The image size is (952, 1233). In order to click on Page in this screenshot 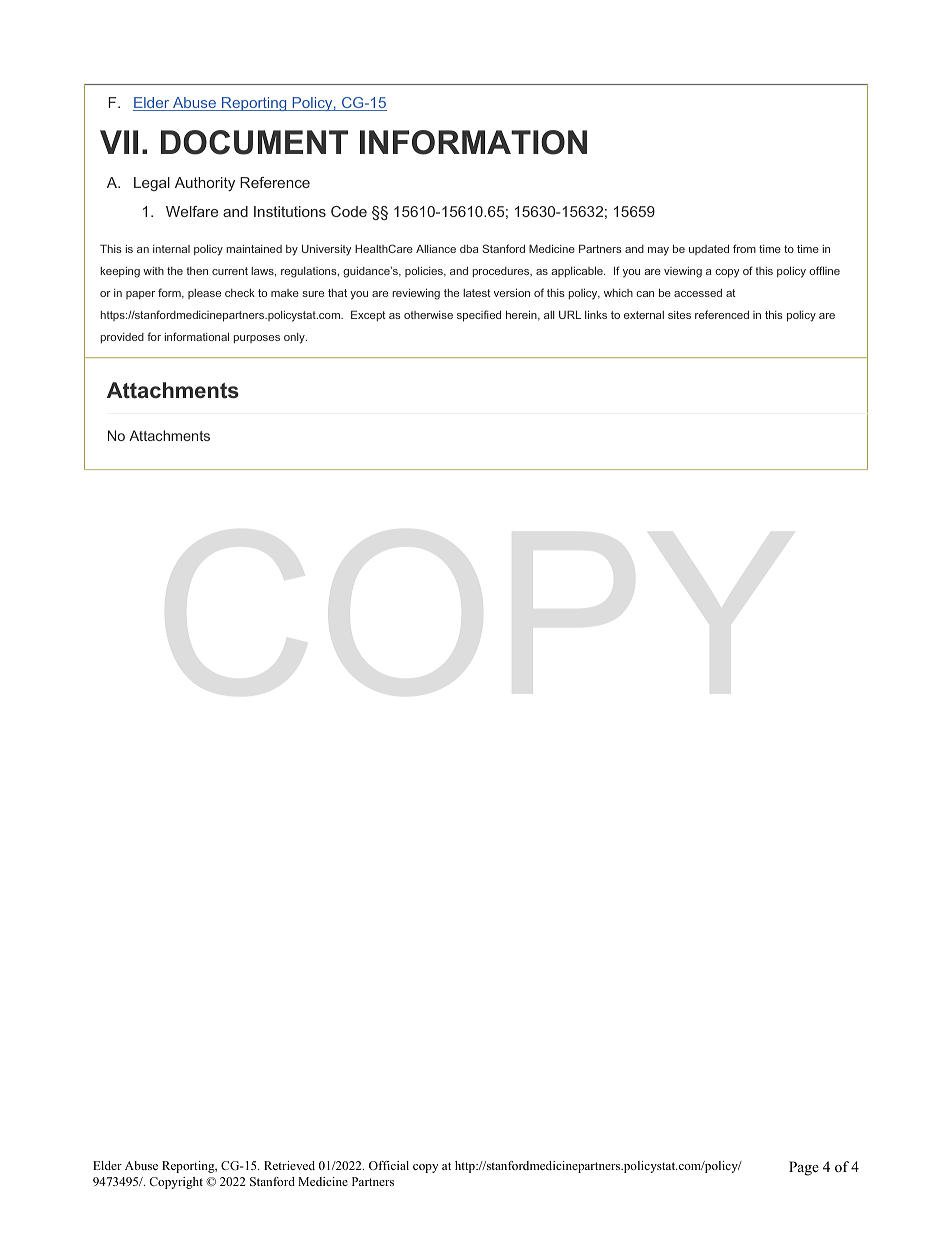, I will do `click(804, 1168)`.
